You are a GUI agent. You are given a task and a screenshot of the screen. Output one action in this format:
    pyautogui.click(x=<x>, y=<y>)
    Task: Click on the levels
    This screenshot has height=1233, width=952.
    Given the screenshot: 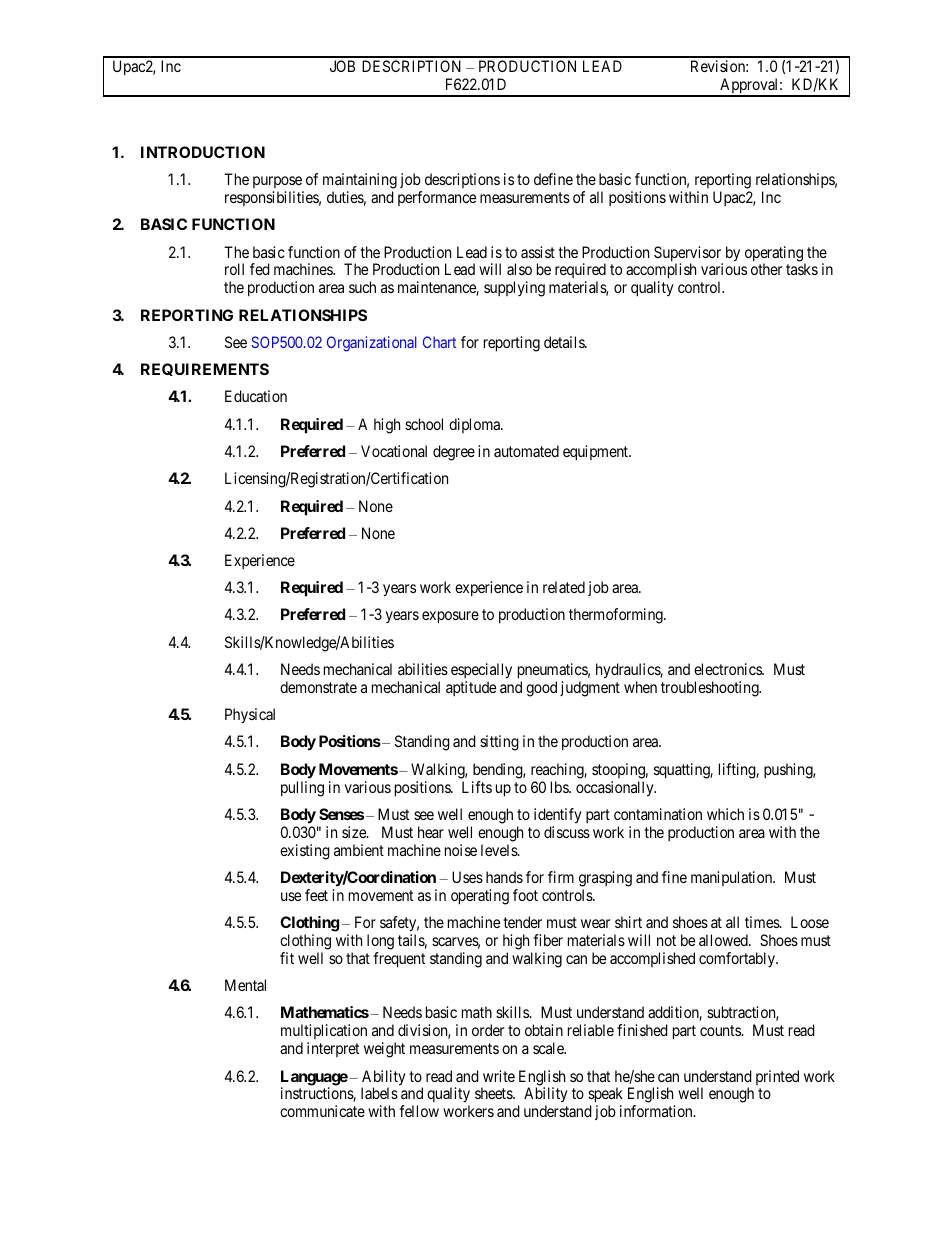 What is the action you would take?
    pyautogui.click(x=500, y=850)
